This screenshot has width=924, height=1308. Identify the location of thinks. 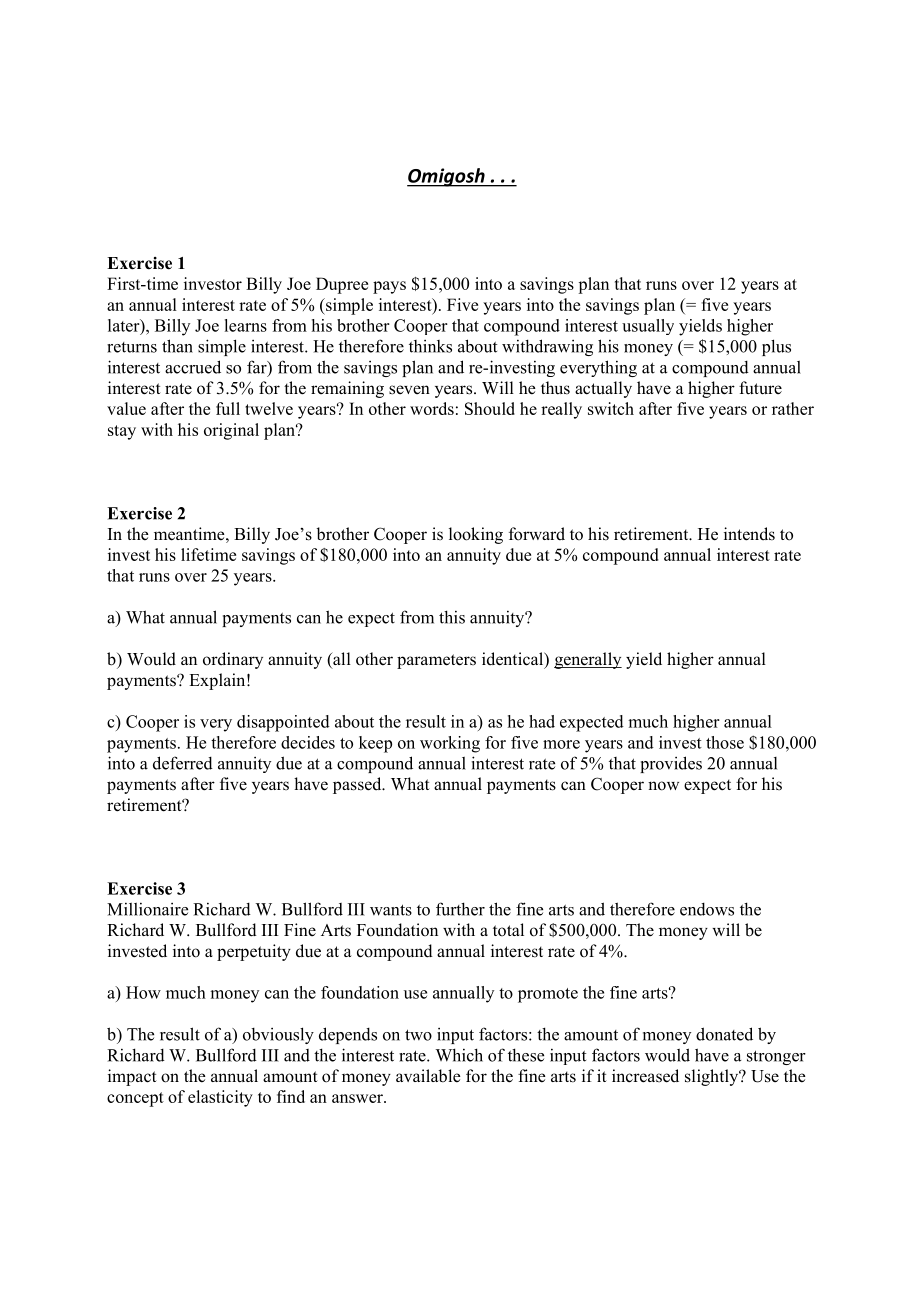
(430, 346).
